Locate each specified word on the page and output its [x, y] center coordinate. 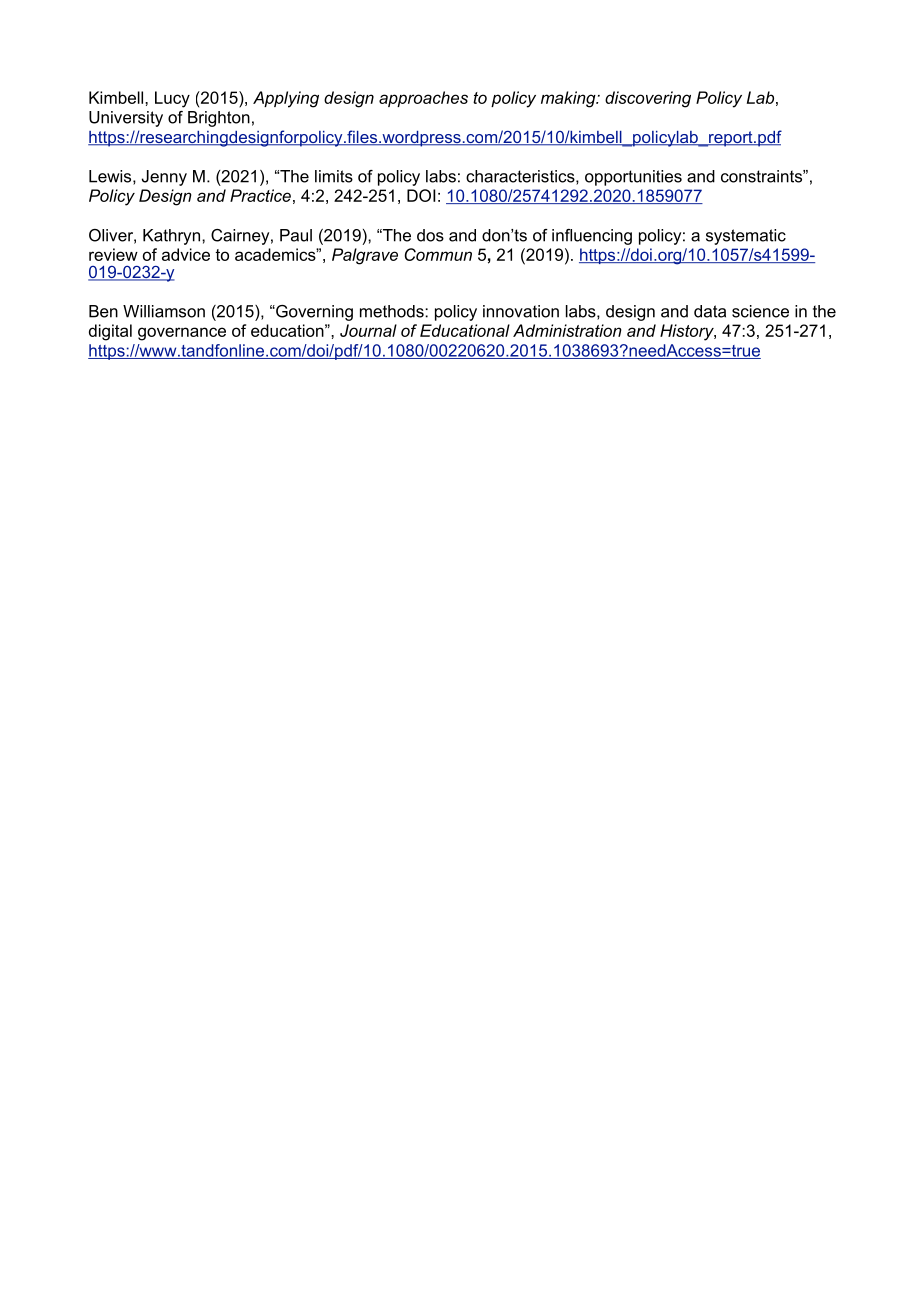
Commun [438, 254]
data [710, 311]
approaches [423, 99]
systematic [746, 237]
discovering [648, 99]
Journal [368, 330]
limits [334, 176]
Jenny [164, 178]
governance [182, 334]
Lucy [172, 99]
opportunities [633, 178]
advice [186, 254]
